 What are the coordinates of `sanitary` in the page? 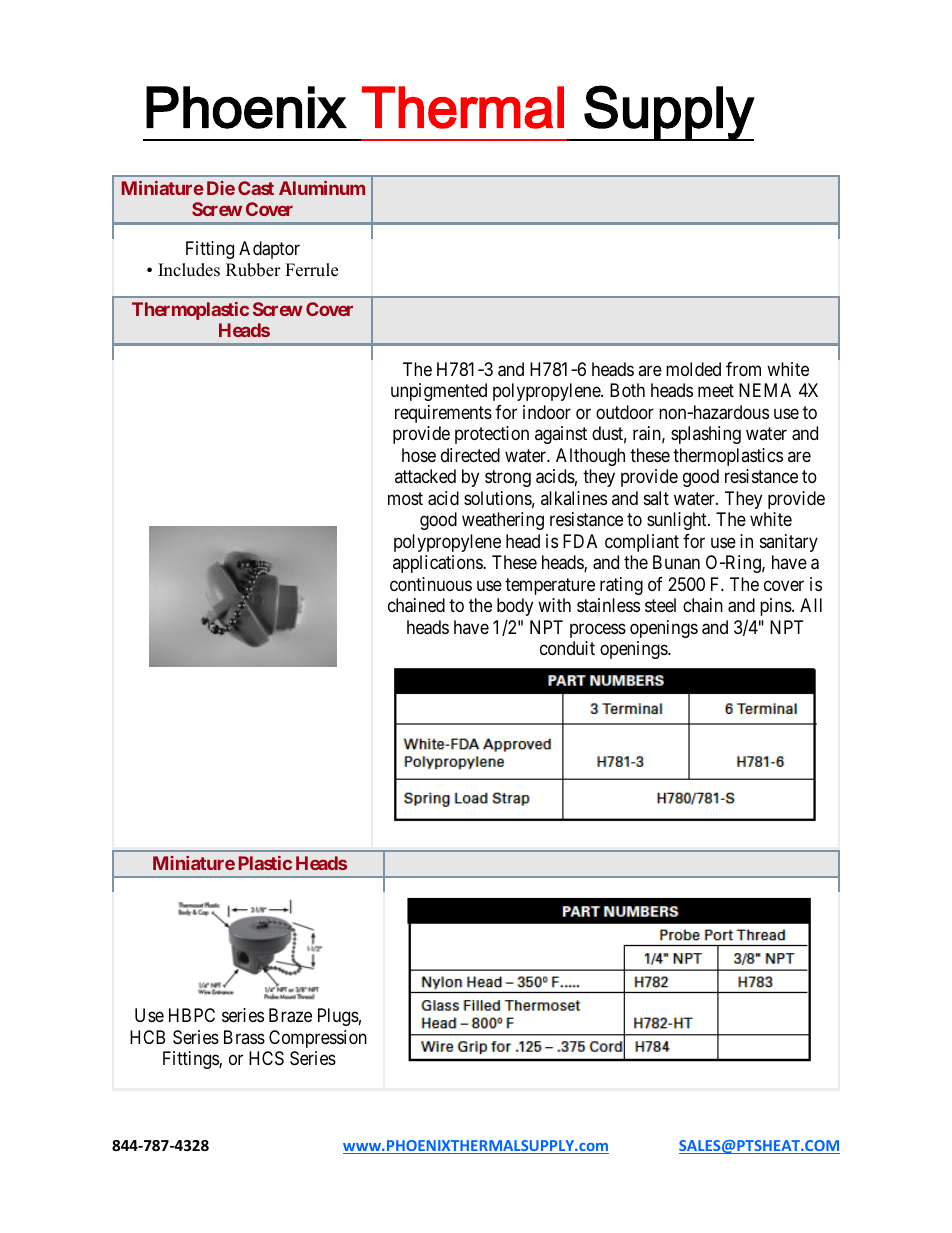 It's located at (789, 543).
